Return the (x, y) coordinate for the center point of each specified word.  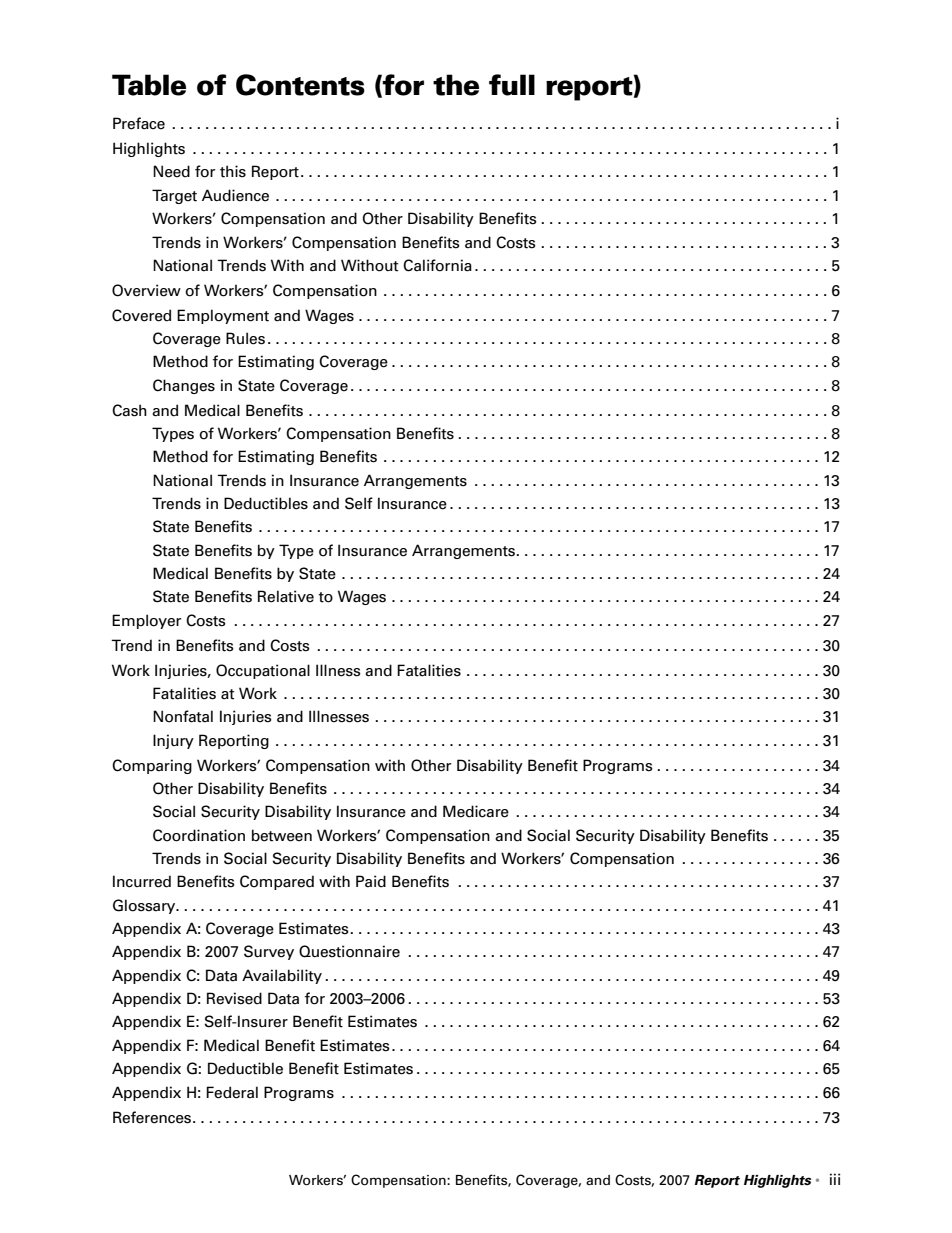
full (512, 85)
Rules (245, 338)
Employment (223, 316)
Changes (184, 386)
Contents (300, 85)
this (233, 171)
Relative (286, 596)
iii (835, 1179)
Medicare (476, 811)
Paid (371, 881)
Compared (277, 882)
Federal (232, 1092)
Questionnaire (349, 951)
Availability (282, 976)
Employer (146, 621)
